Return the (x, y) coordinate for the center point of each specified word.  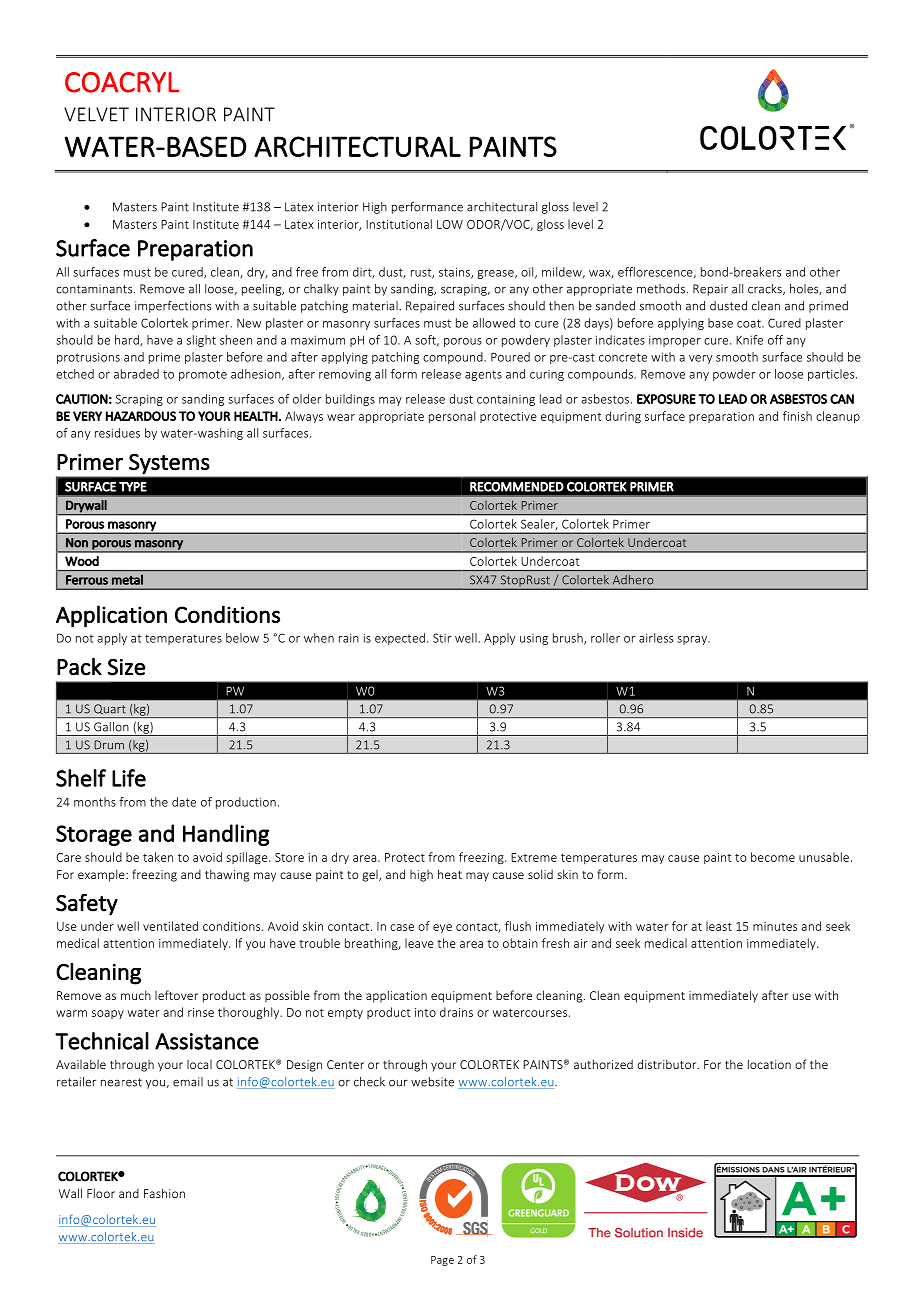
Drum (109, 744)
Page (442, 1261)
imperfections (173, 307)
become (773, 857)
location (769, 1064)
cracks (766, 289)
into (425, 1012)
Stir (442, 638)
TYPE (133, 487)
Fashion (164, 1193)
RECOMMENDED (517, 487)
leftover (176, 995)
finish (797, 416)
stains (455, 273)
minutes (775, 926)
